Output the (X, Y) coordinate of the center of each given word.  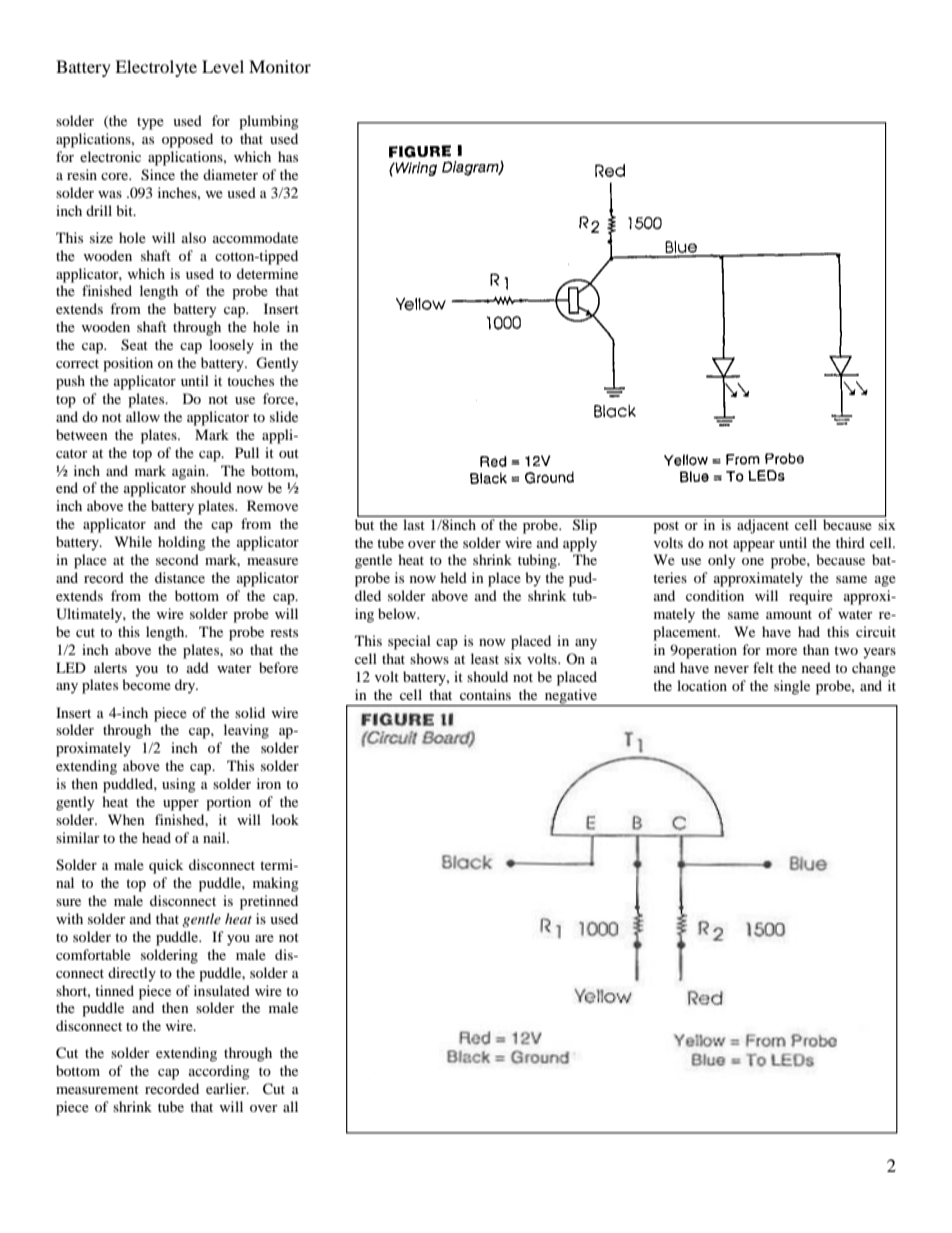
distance (180, 577)
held (453, 577)
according (219, 1072)
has (288, 156)
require (811, 597)
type (150, 123)
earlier (227, 1088)
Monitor (280, 66)
